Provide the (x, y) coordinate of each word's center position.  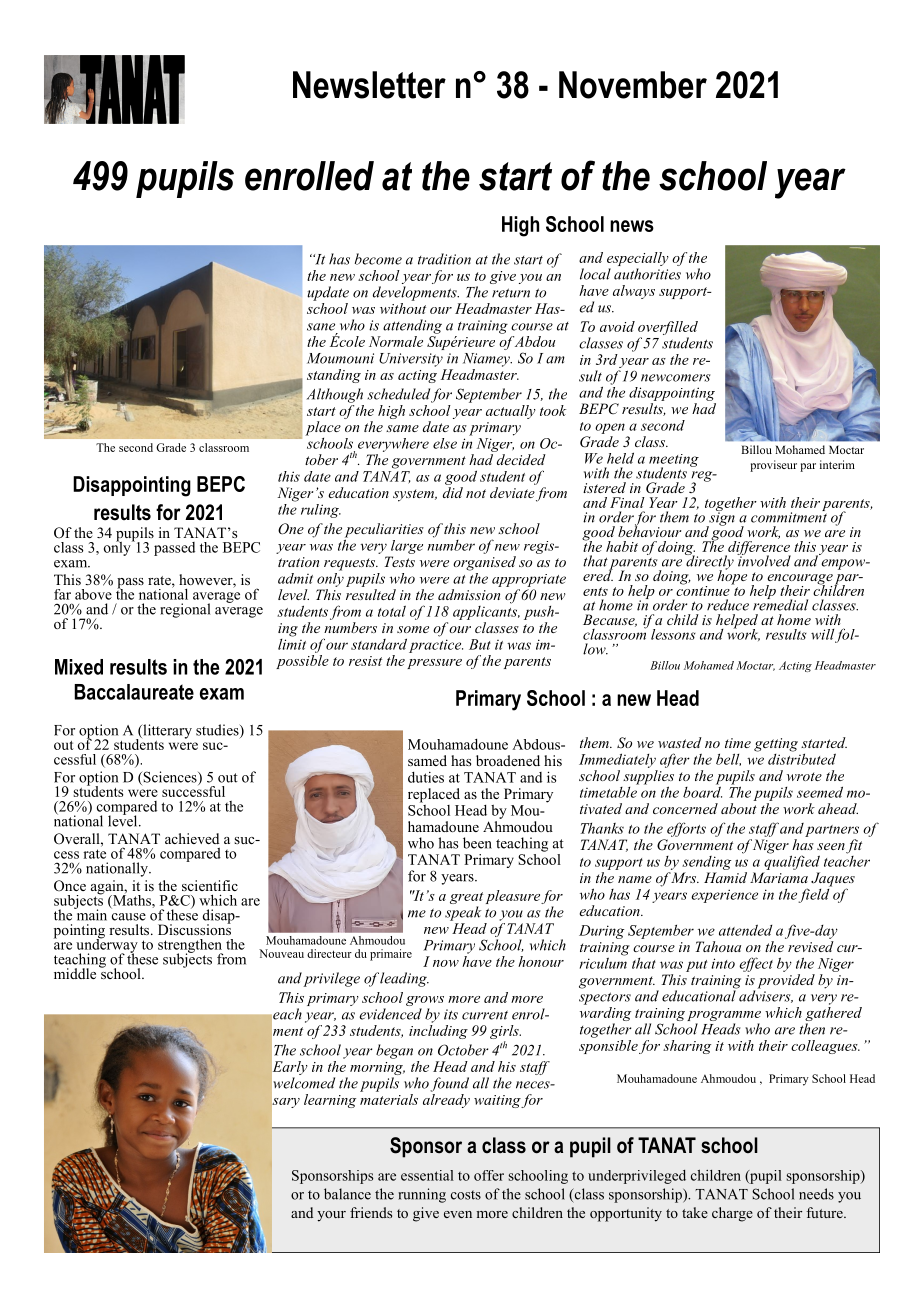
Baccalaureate (134, 692)
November (633, 85)
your (331, 1216)
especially (638, 260)
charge (732, 1214)
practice (436, 646)
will (823, 635)
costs (466, 1195)
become (378, 259)
